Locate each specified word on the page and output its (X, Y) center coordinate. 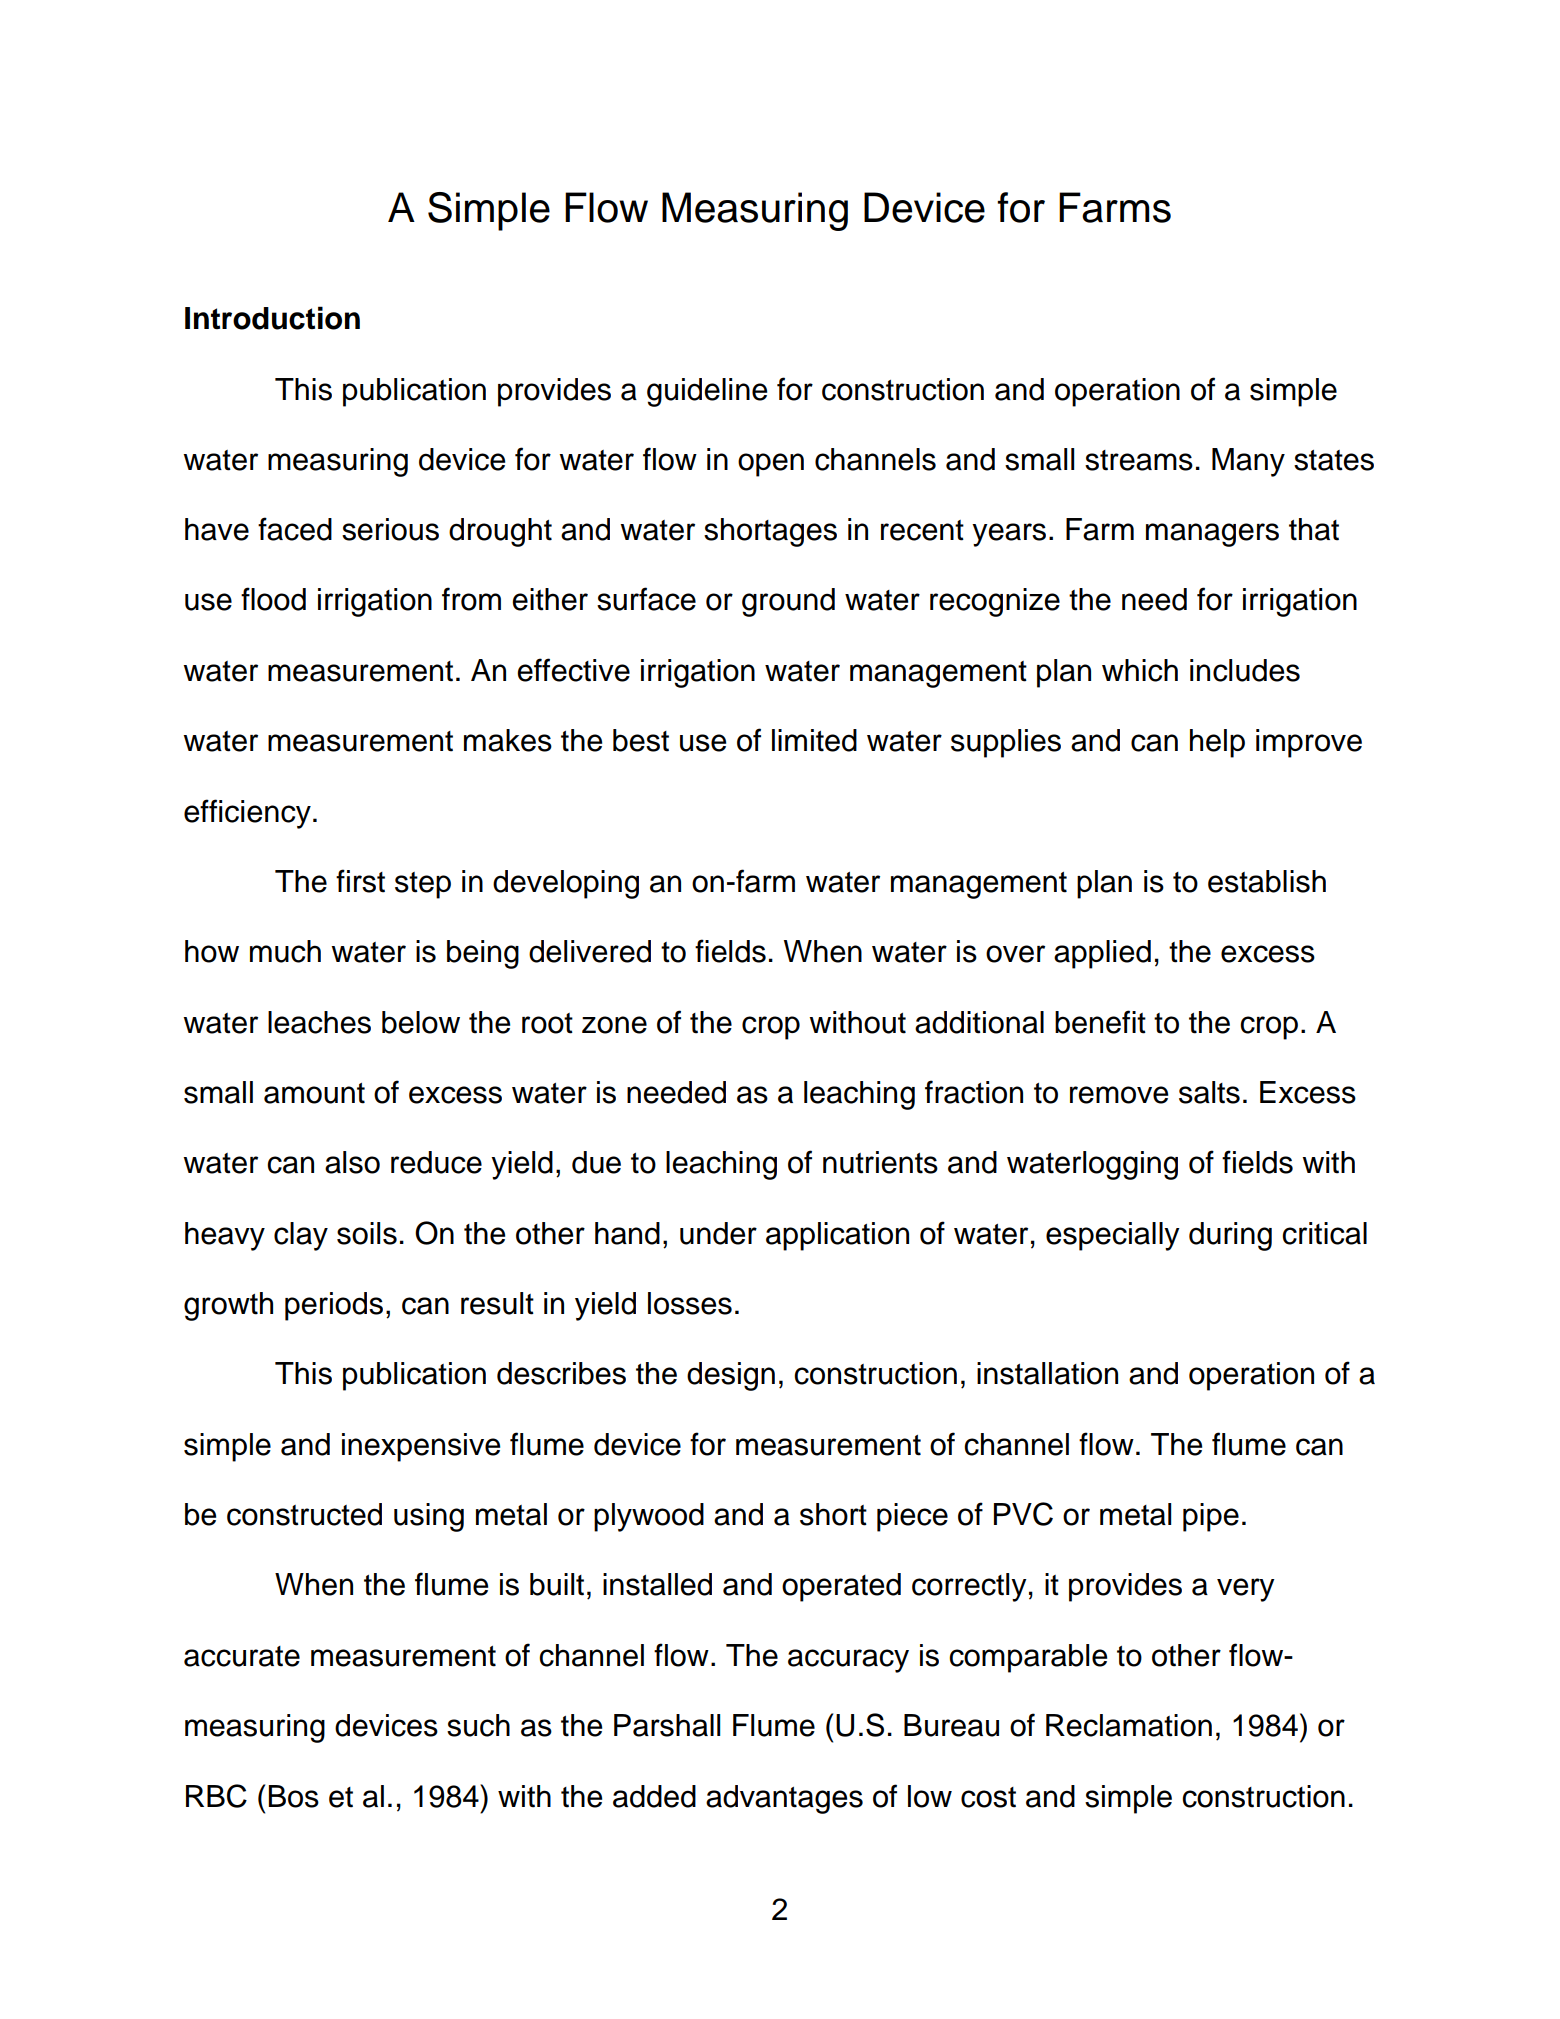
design (731, 1376)
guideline (707, 392)
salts (1209, 1092)
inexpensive (421, 1447)
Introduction (272, 318)
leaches (319, 1022)
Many (1248, 462)
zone (614, 1025)
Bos (294, 1796)
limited (814, 740)
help (1217, 743)
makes (508, 740)
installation (1047, 1373)
